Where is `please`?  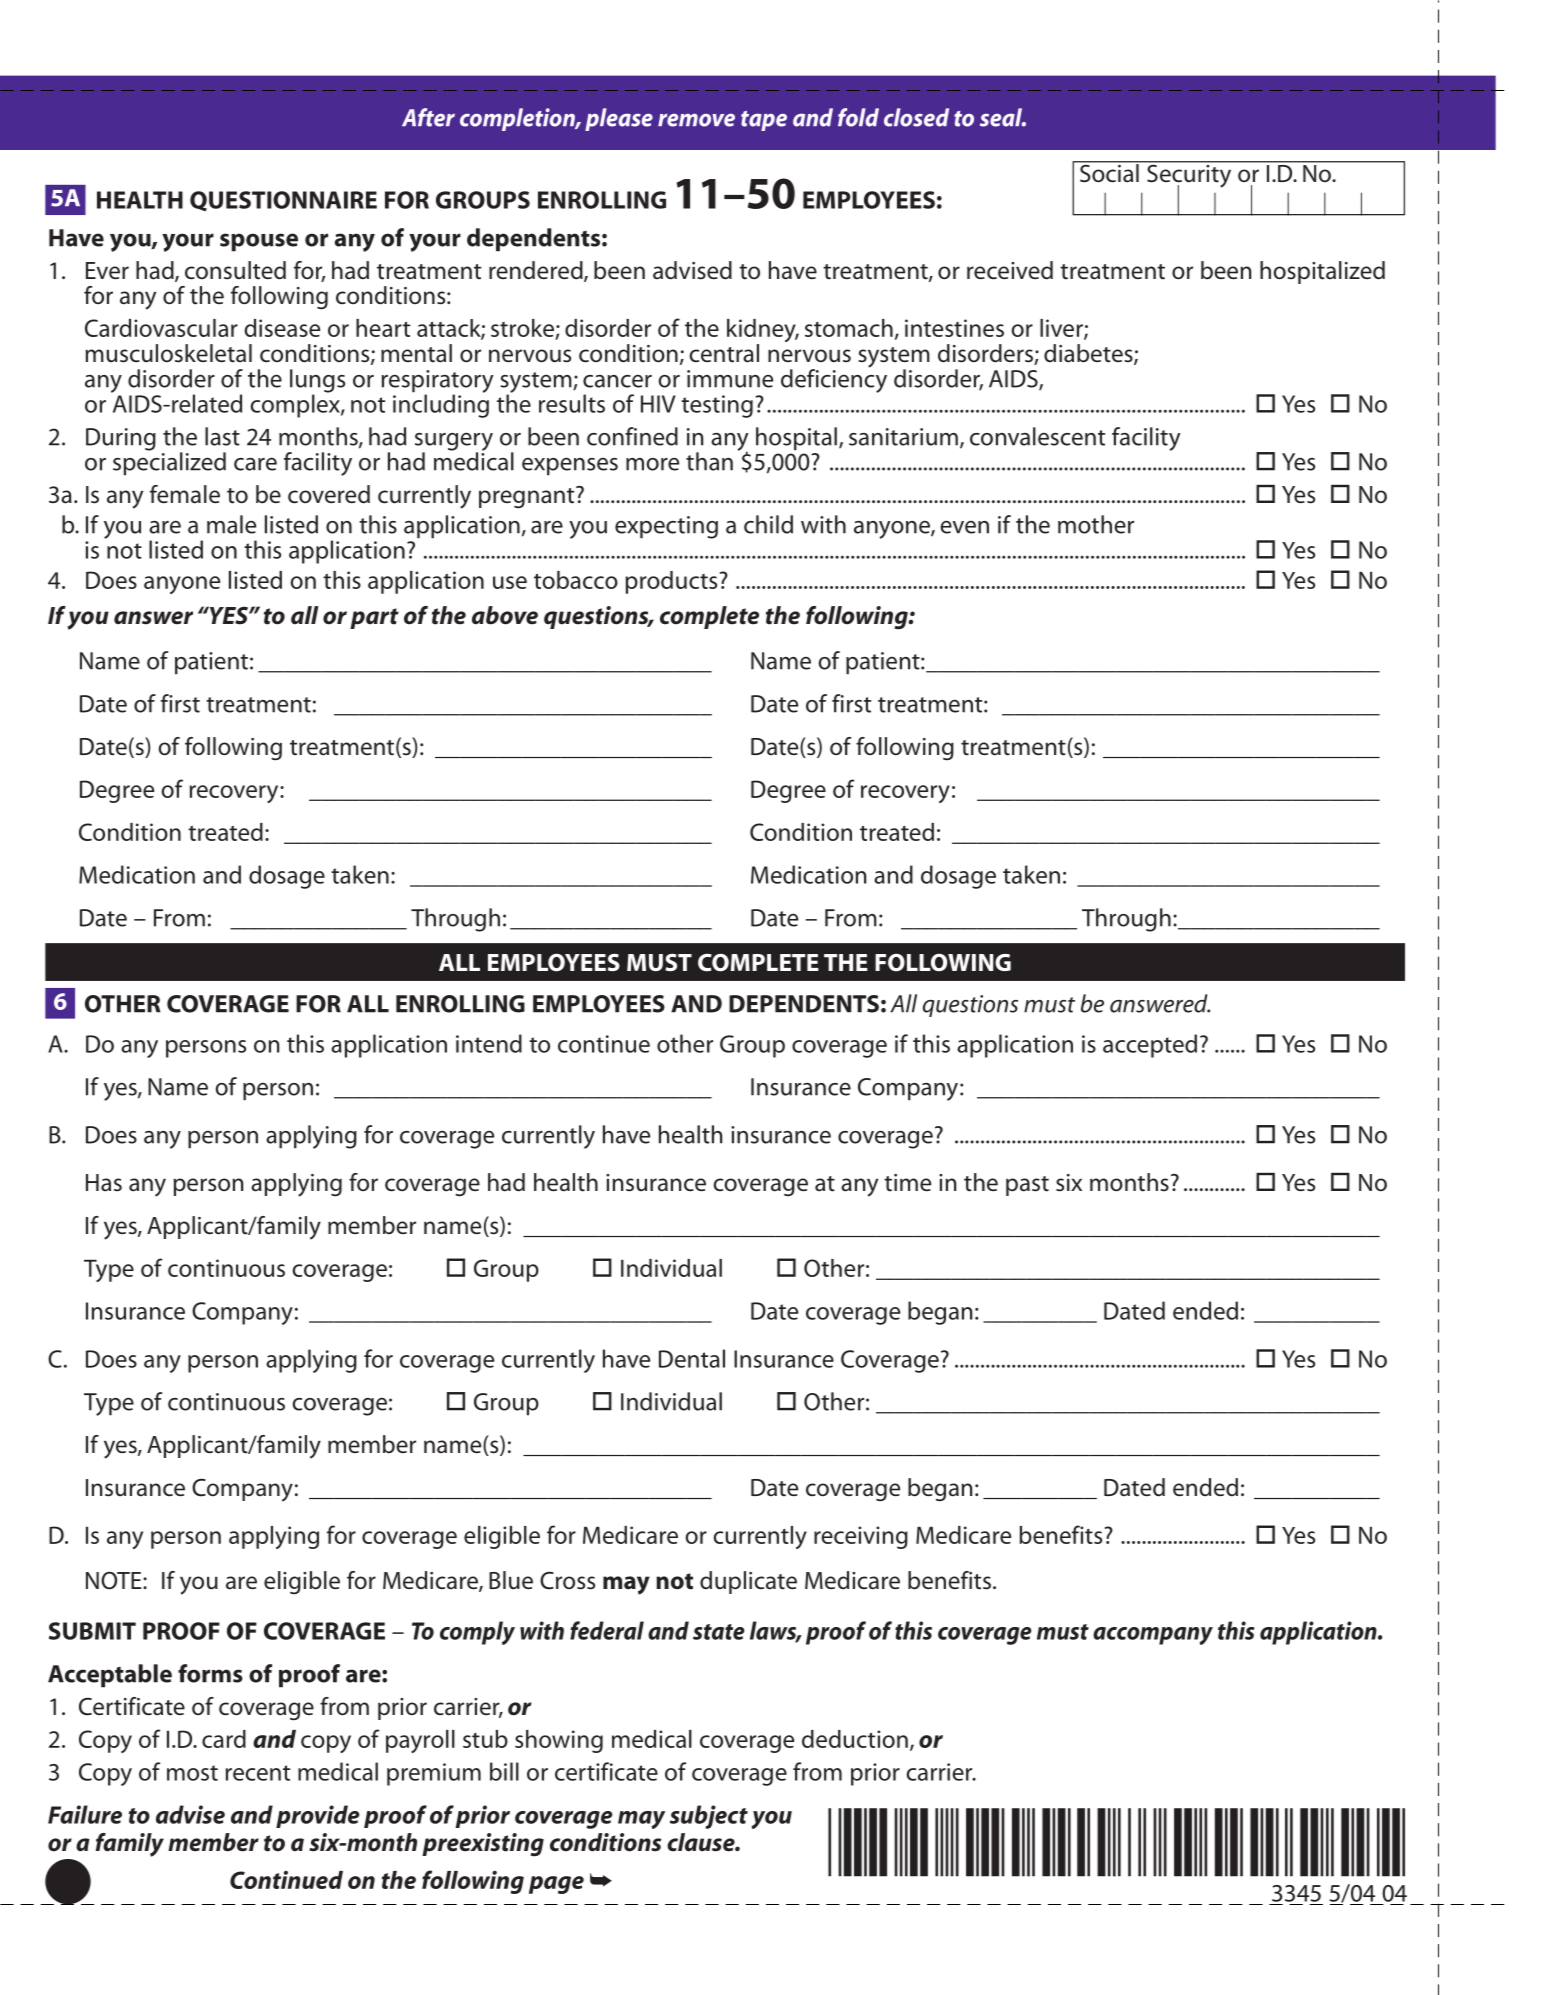 please is located at coordinates (619, 119).
